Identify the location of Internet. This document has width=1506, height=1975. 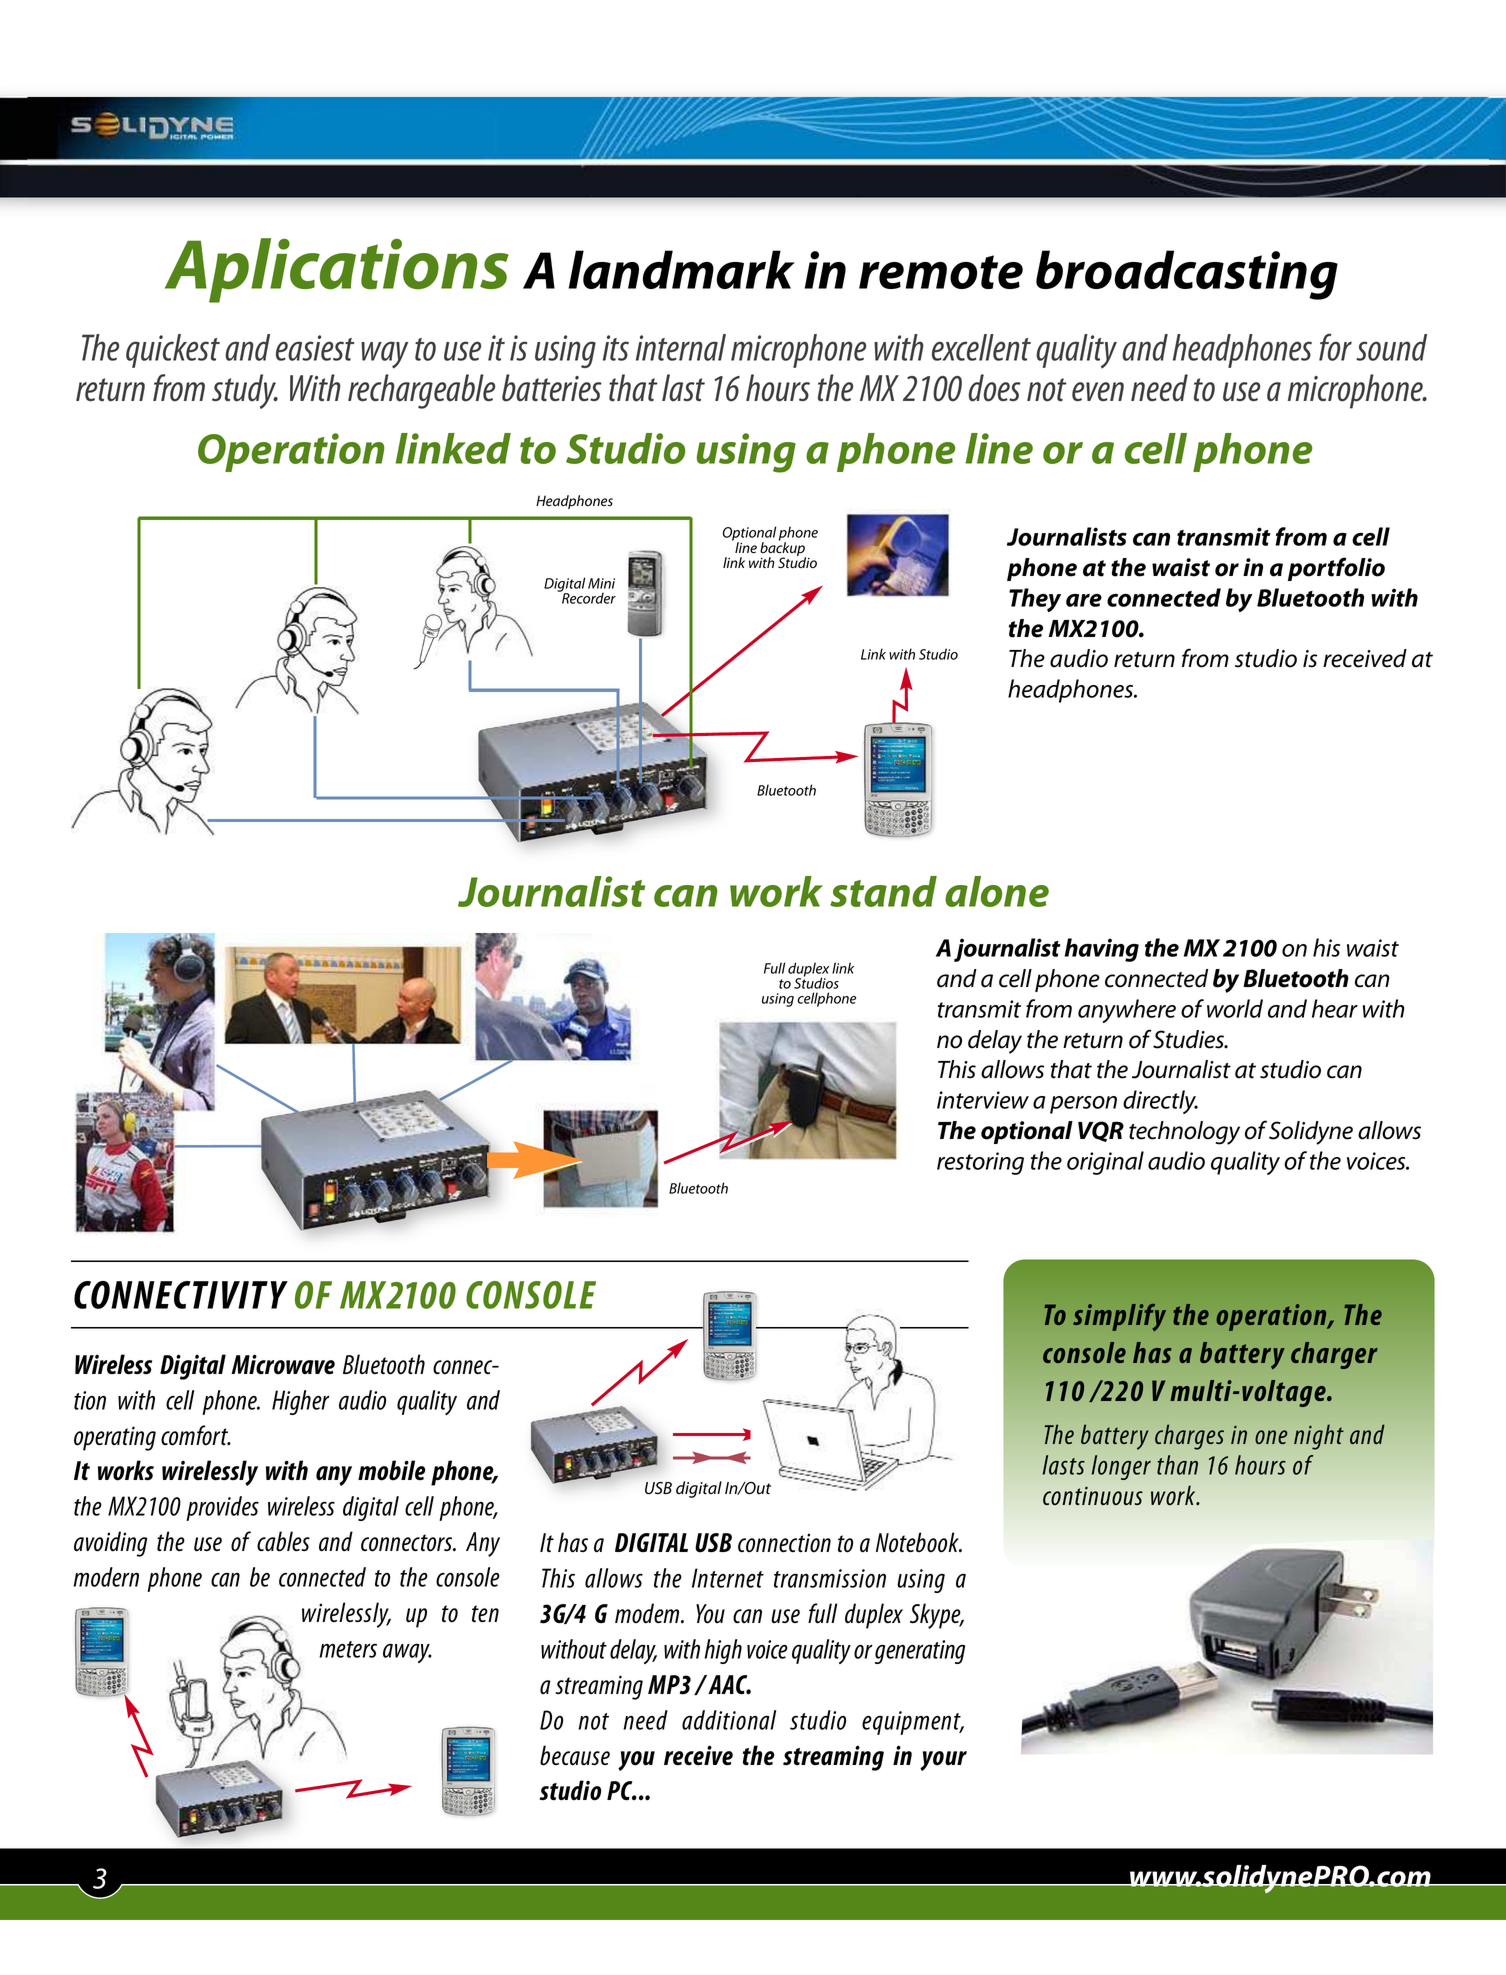
(728, 1578).
